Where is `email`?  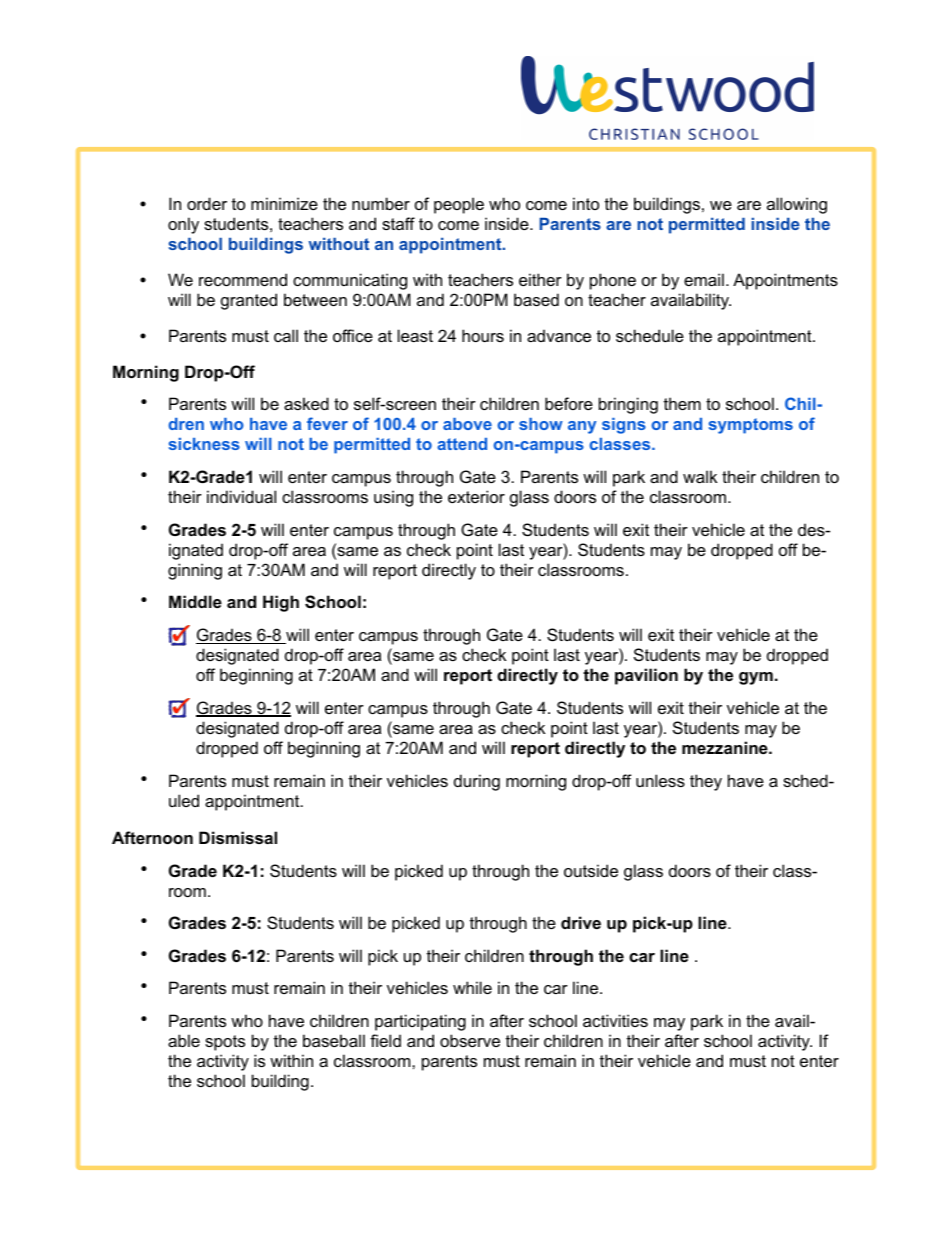
email is located at coordinates (704, 279).
